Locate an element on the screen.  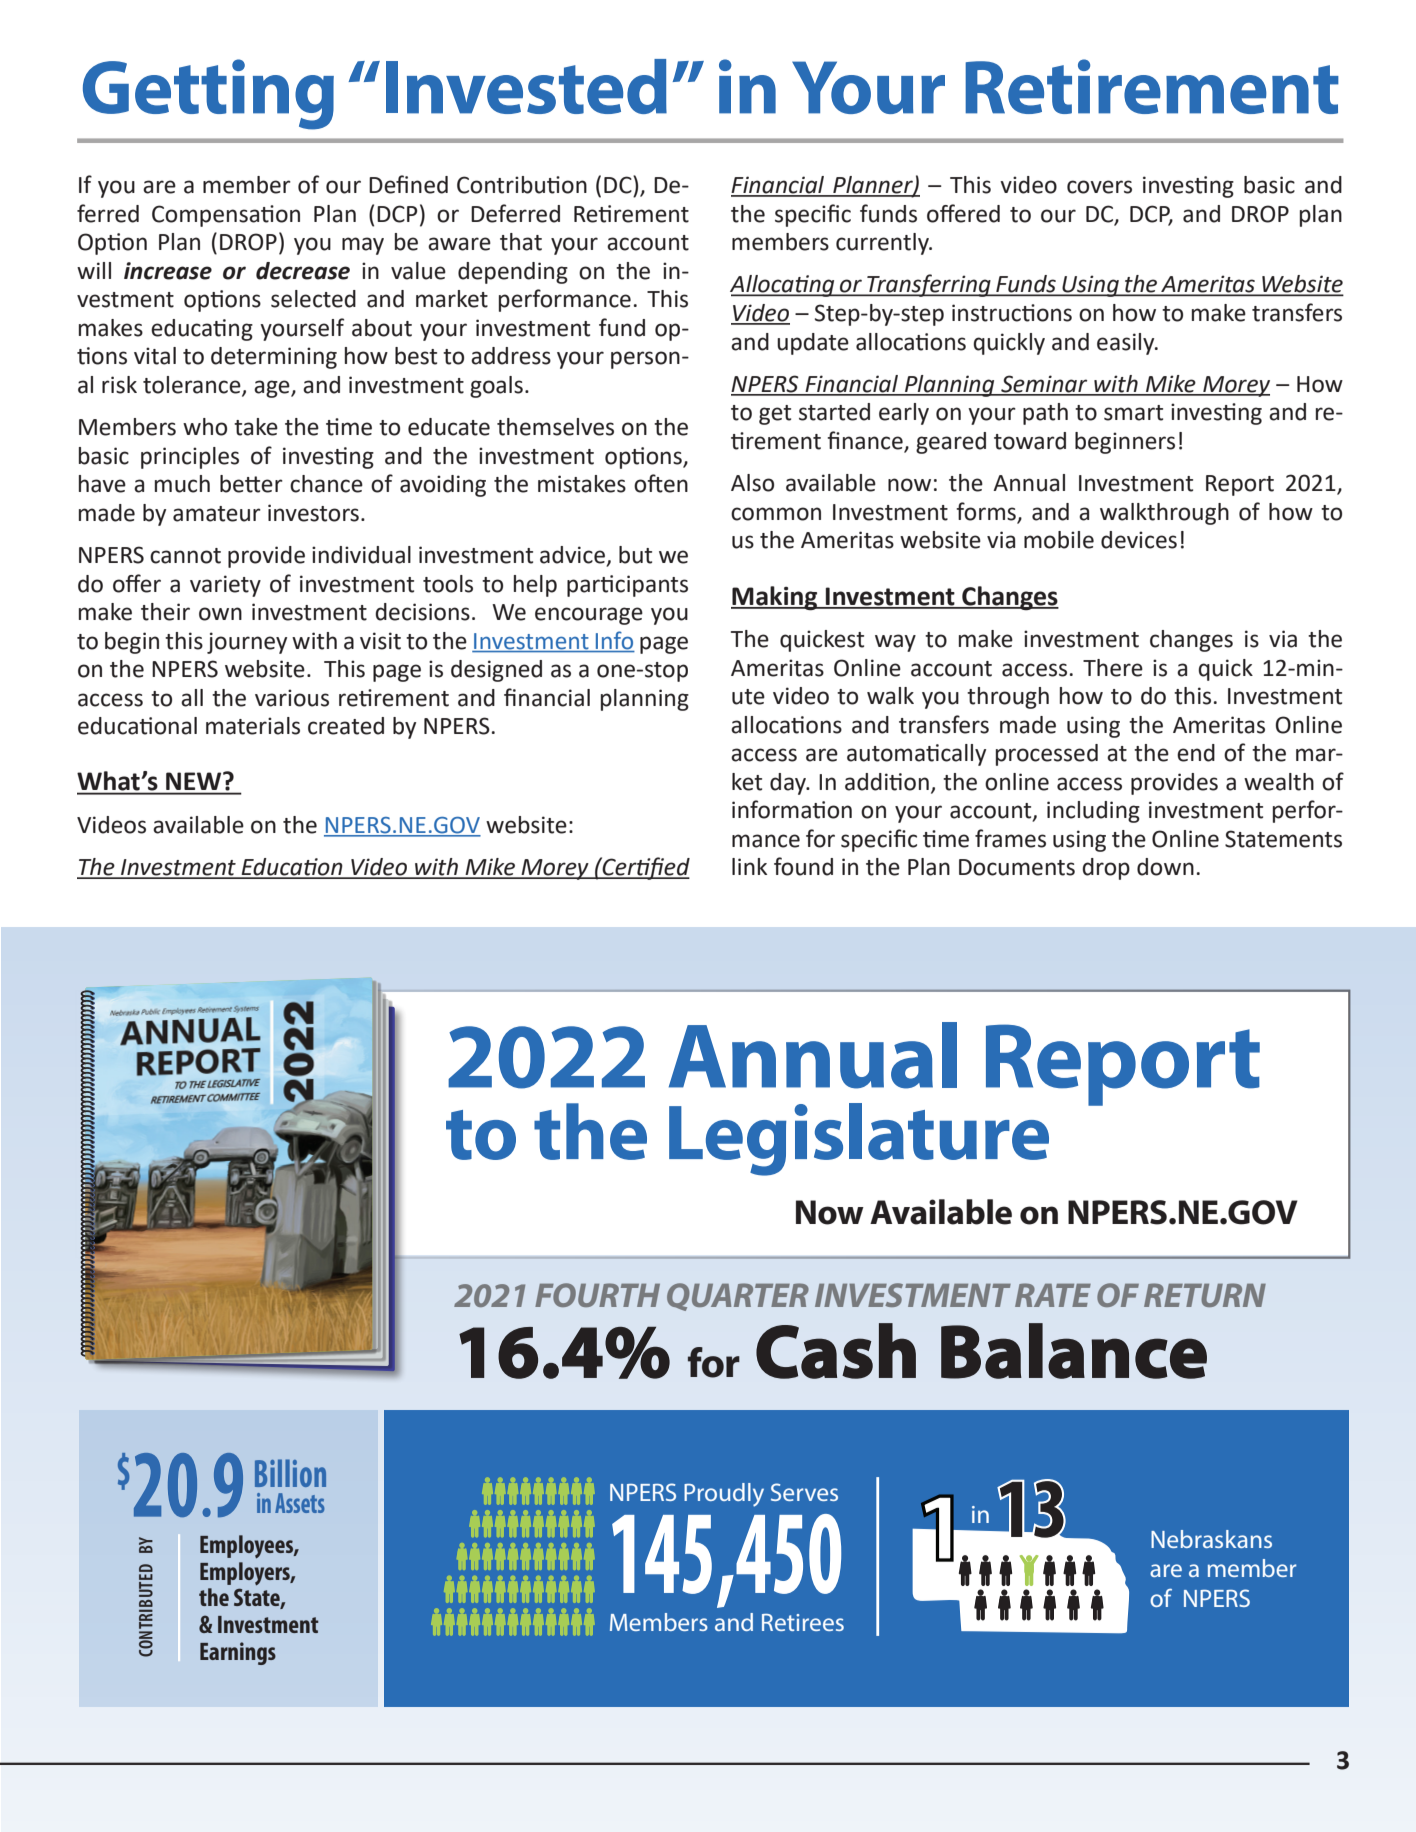
participants is located at coordinates (627, 586).
